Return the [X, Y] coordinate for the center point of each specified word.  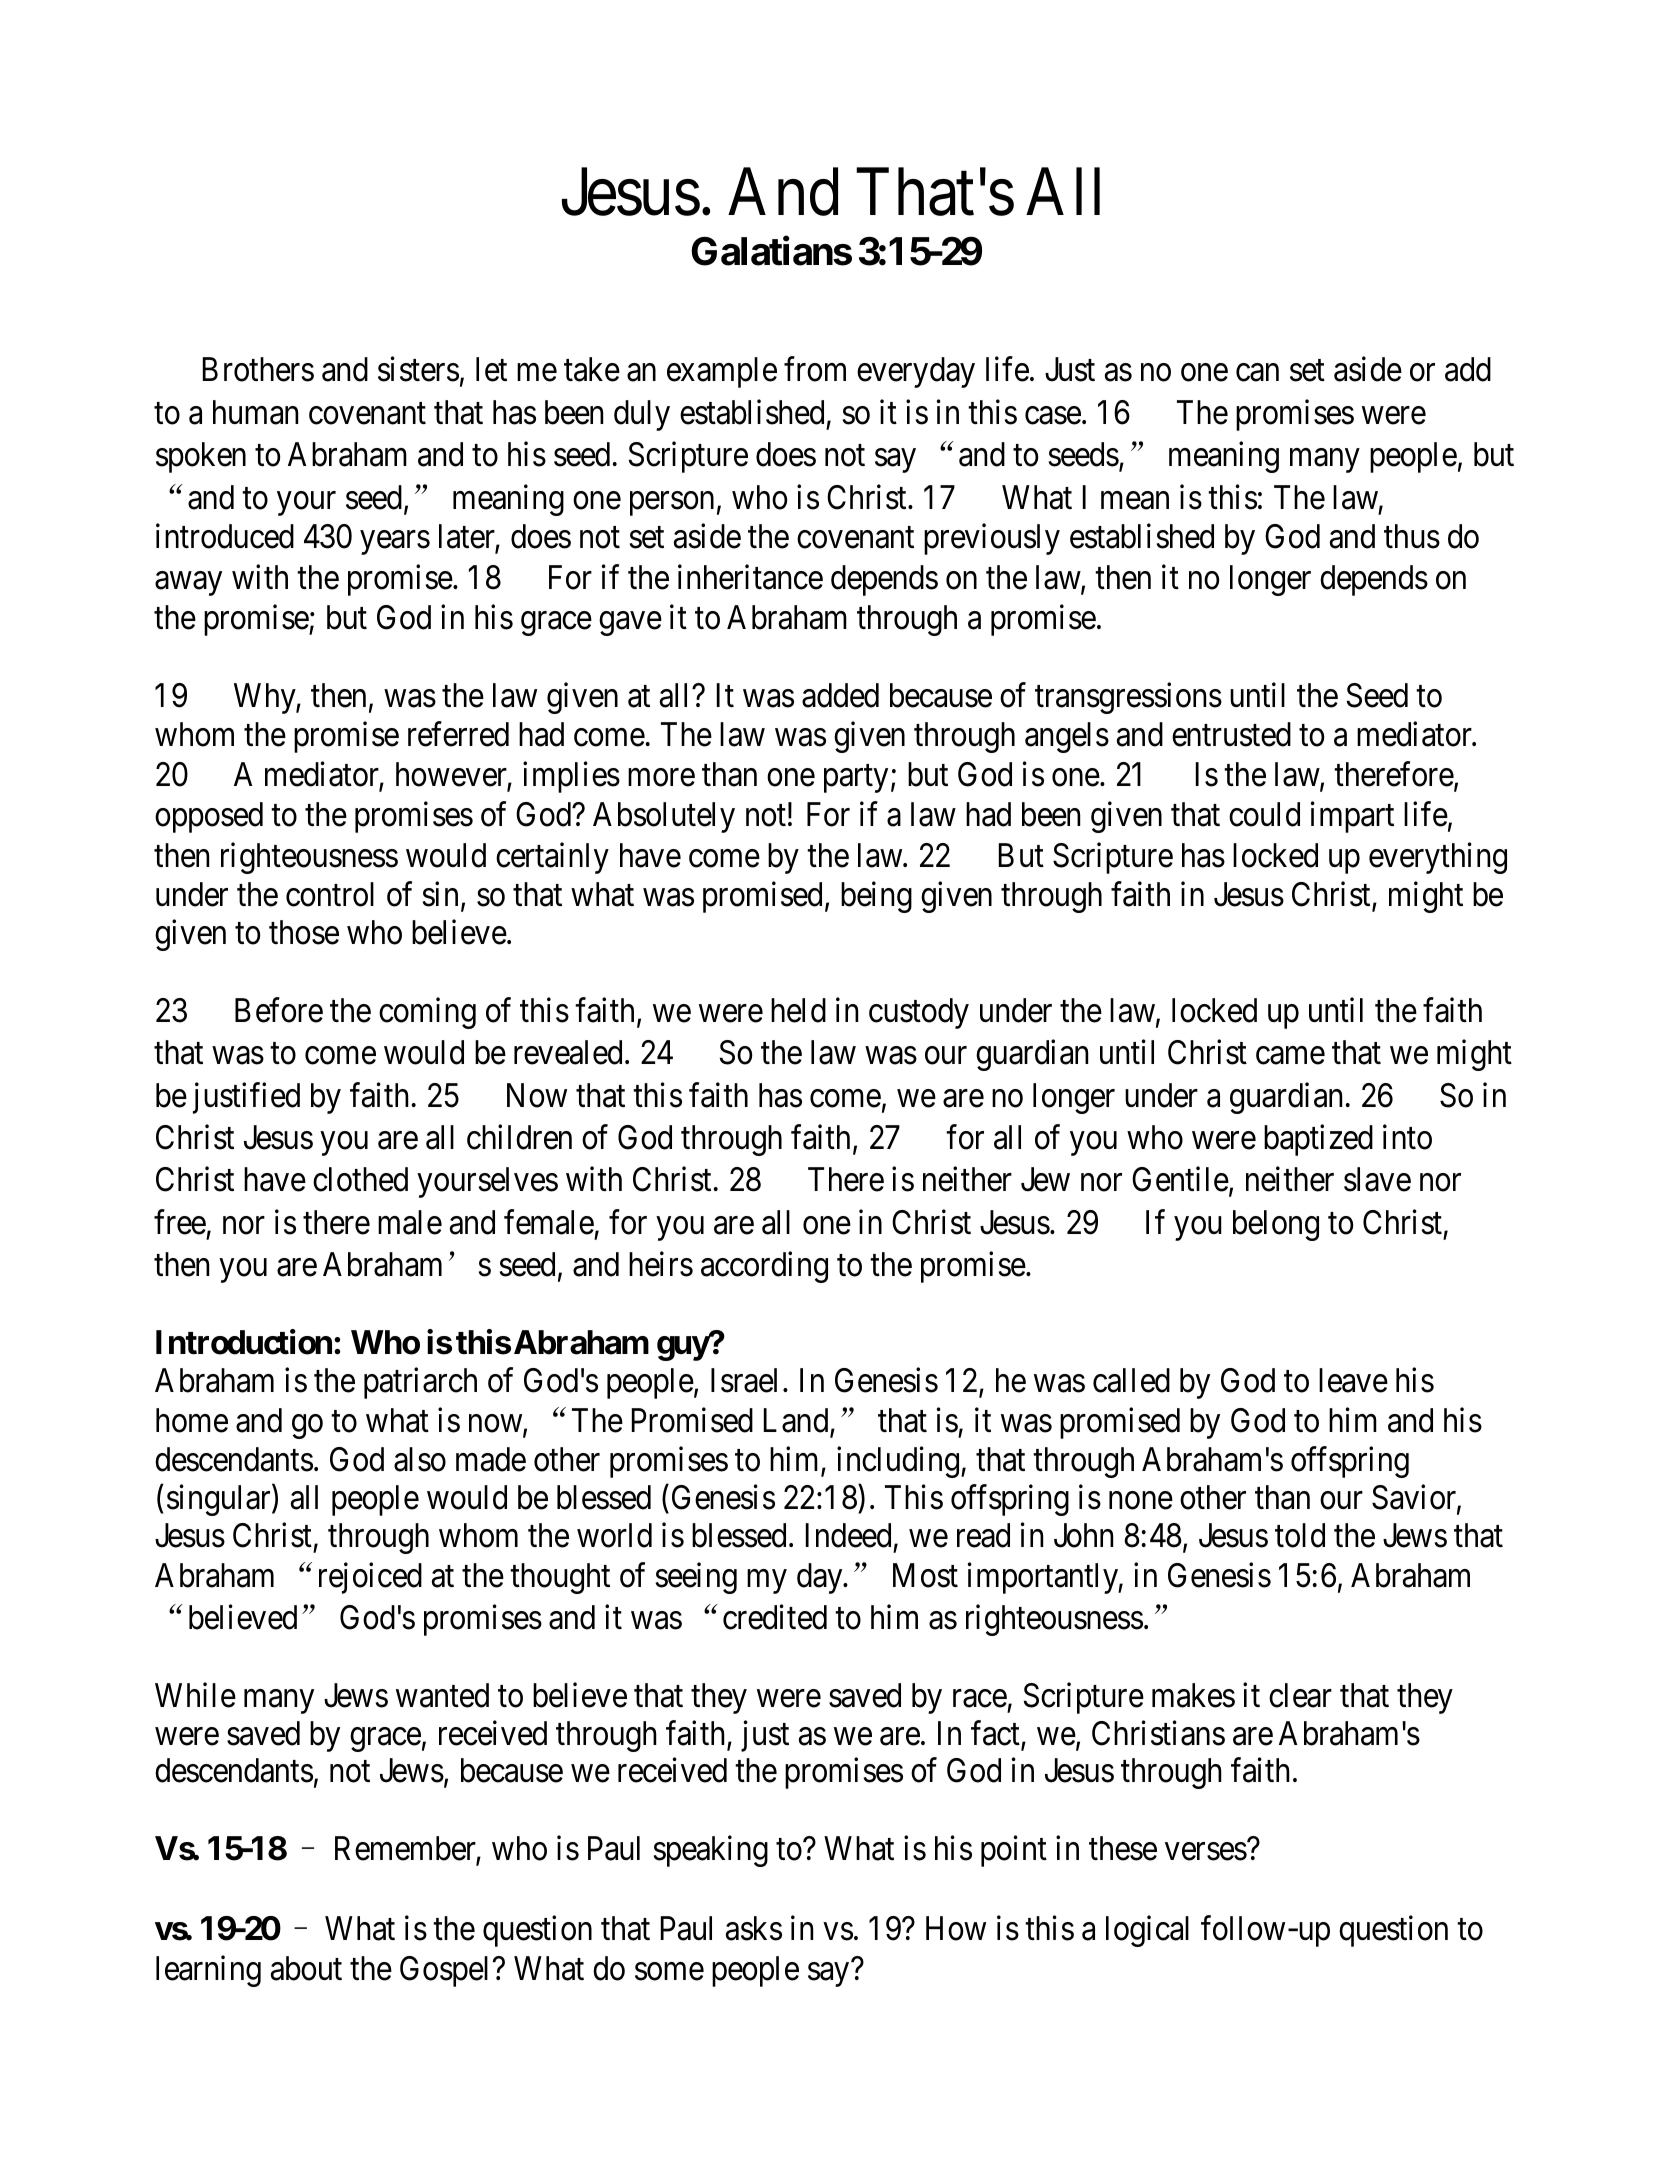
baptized [1318, 1140]
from [815, 369]
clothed [360, 1179]
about [306, 1968]
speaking [711, 1851]
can [1257, 373]
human [255, 412]
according [764, 1267]
